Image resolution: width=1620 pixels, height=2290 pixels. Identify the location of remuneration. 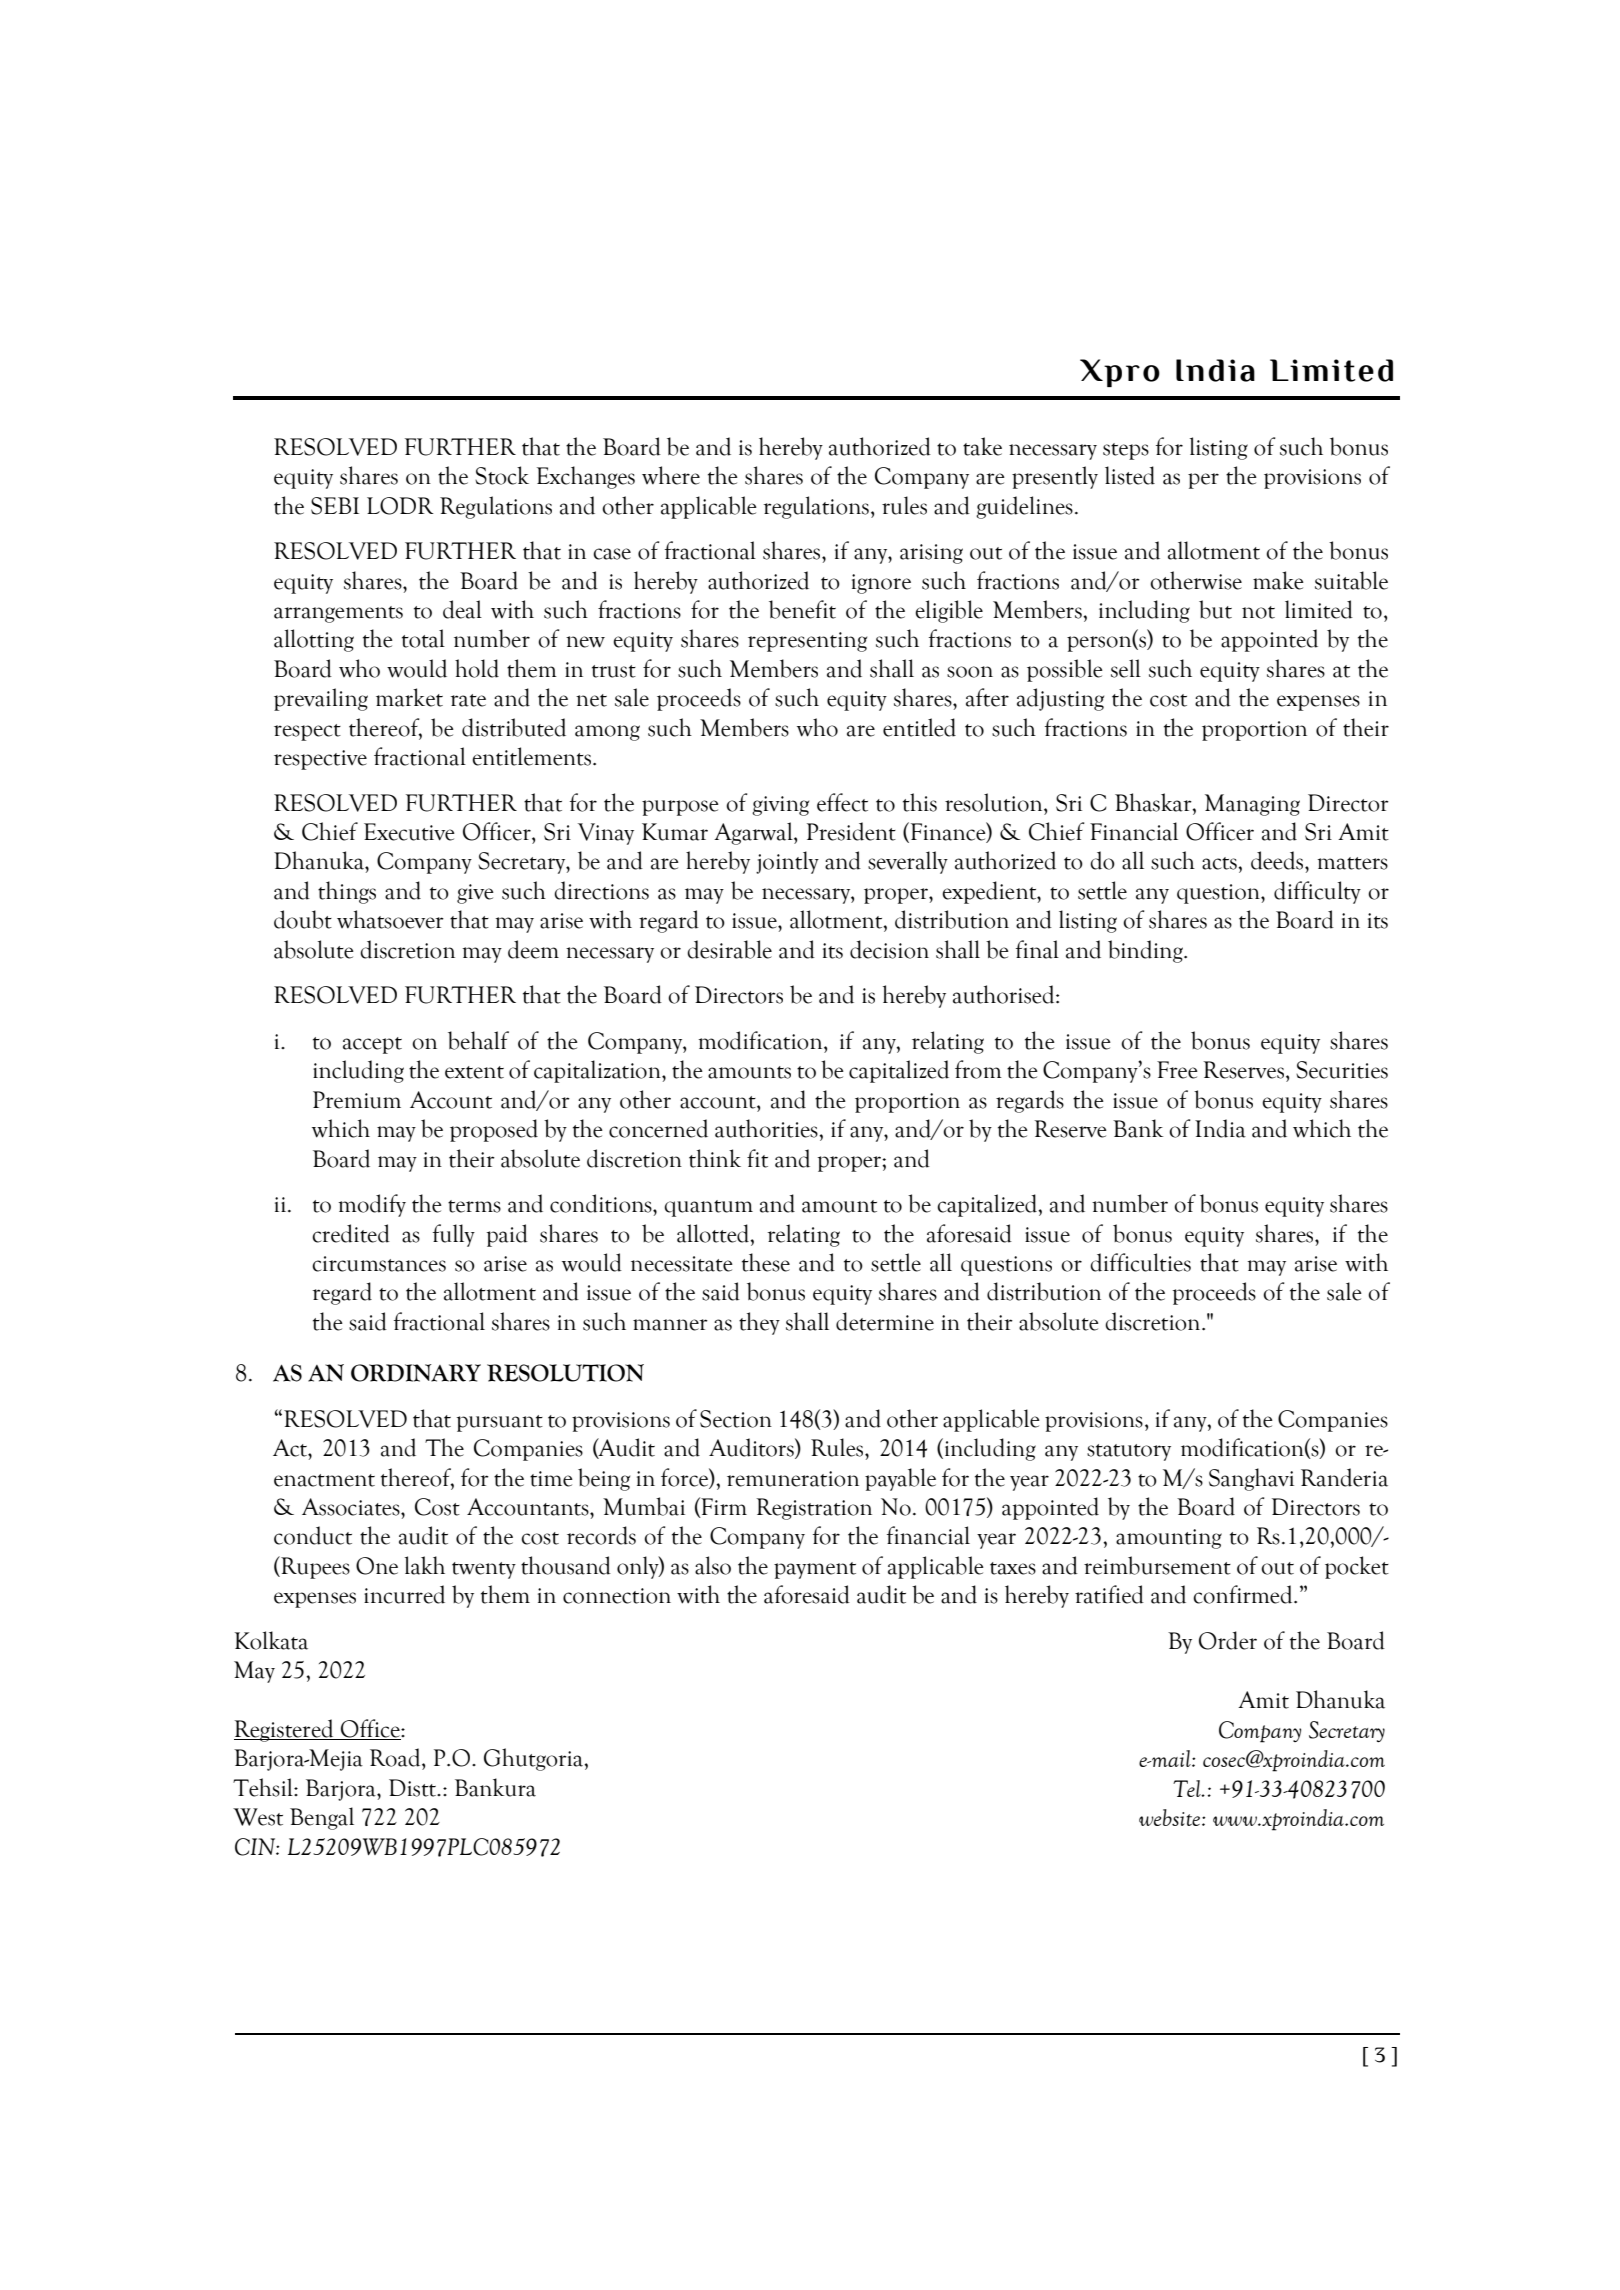
(793, 1479).
